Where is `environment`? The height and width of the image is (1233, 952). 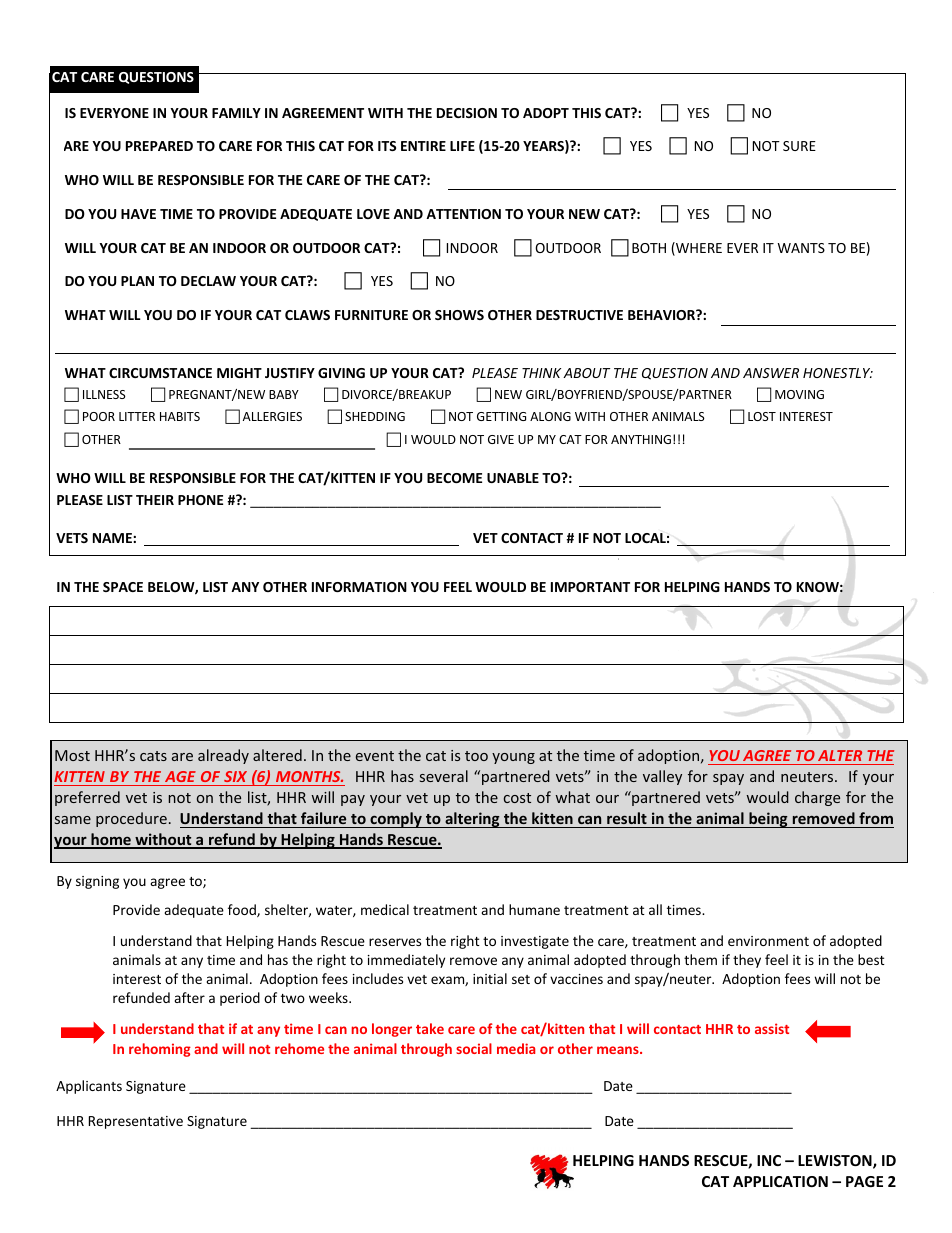 environment is located at coordinates (768, 941).
